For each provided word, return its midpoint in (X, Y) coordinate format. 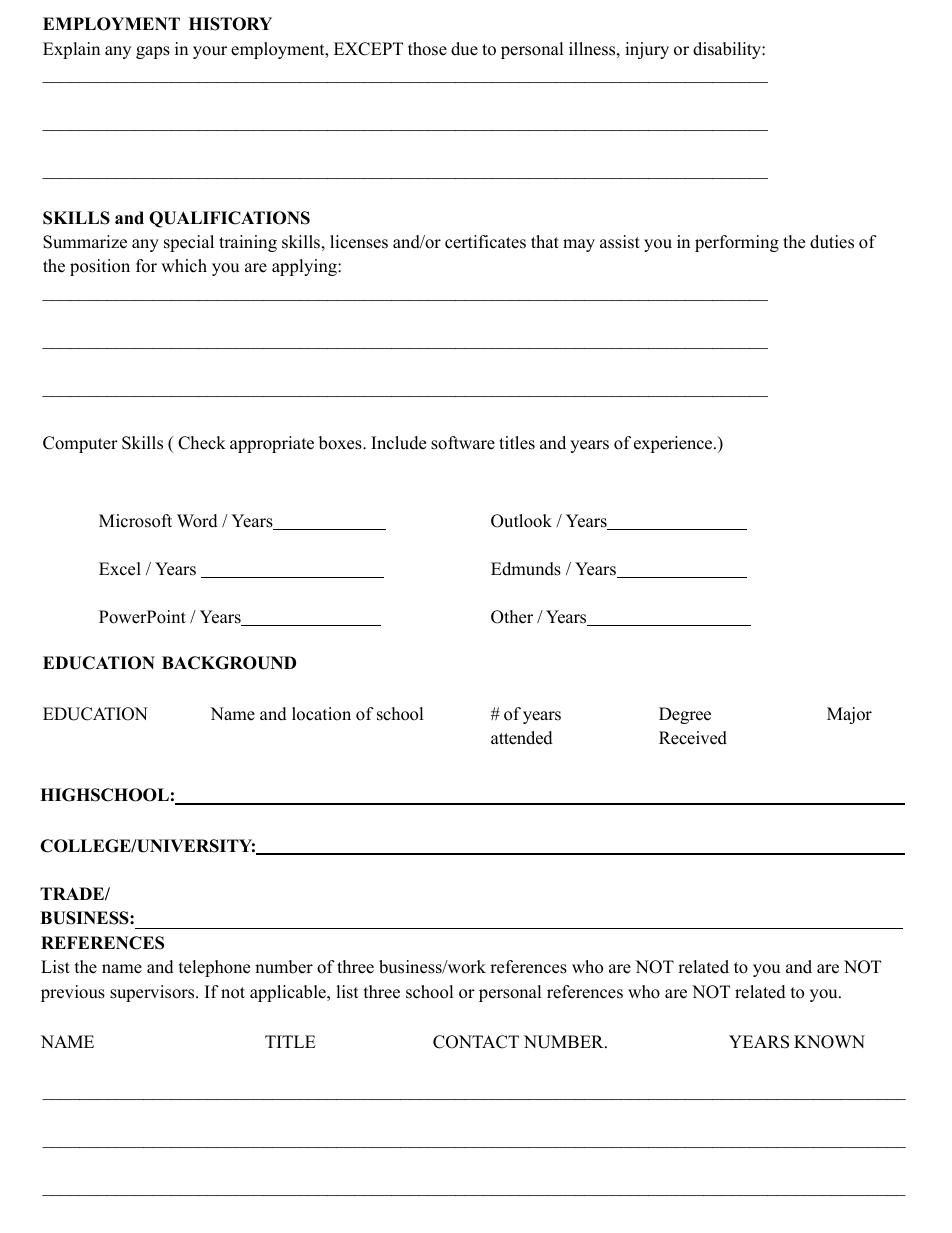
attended (522, 738)
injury (647, 50)
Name (232, 714)
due (464, 49)
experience (674, 444)
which (184, 266)
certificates (485, 242)
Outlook (521, 521)
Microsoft (135, 521)
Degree (685, 715)
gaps (153, 52)
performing (737, 243)
